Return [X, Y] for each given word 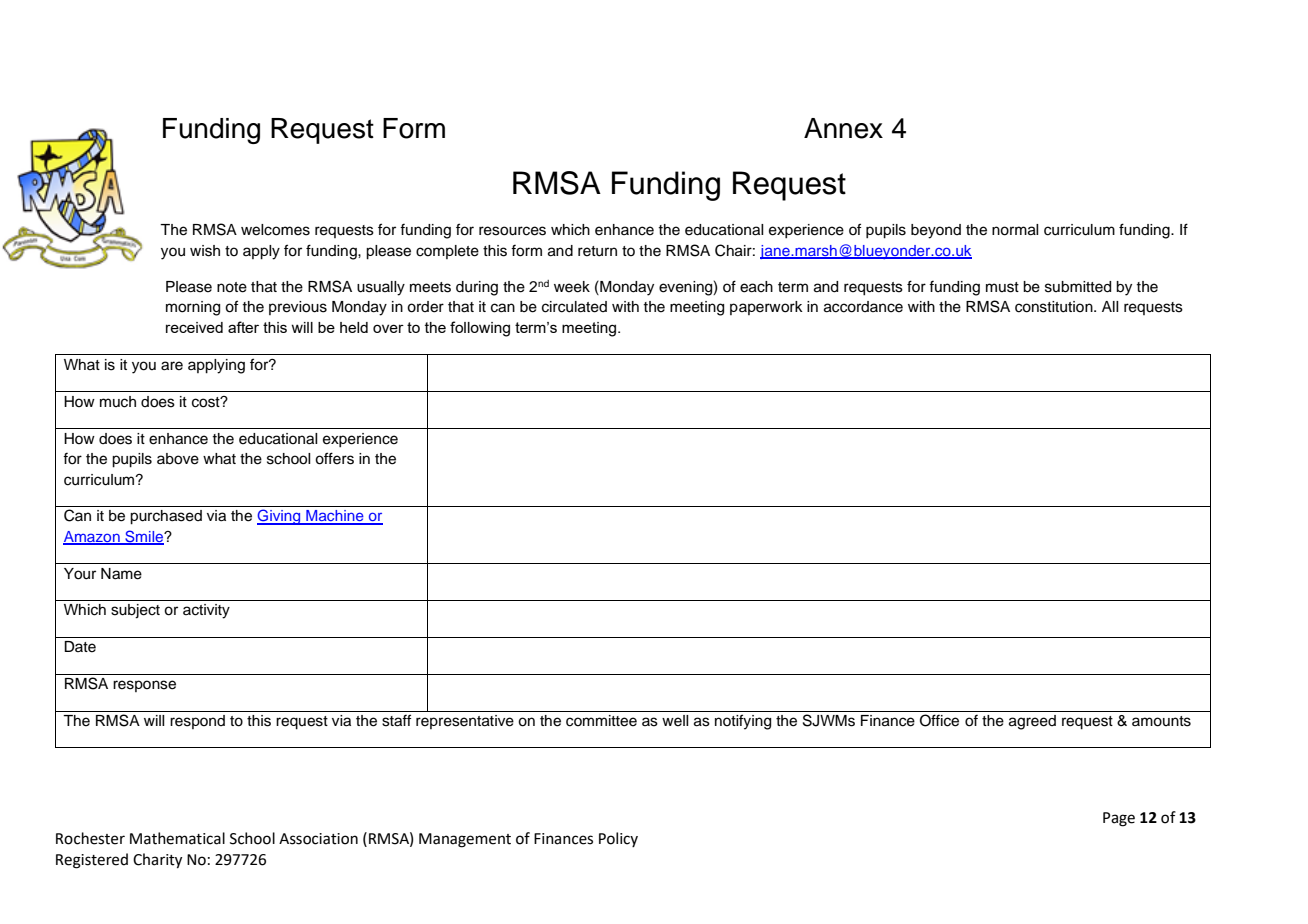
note [232, 287]
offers [334, 458]
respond [197, 722]
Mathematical [177, 838]
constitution [1055, 307]
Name [121, 574]
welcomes [275, 230]
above [178, 459]
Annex [843, 128]
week [572, 287]
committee [601, 721]
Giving [280, 517]
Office [939, 720]
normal [1015, 230]
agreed [1032, 722]
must [1002, 287]
